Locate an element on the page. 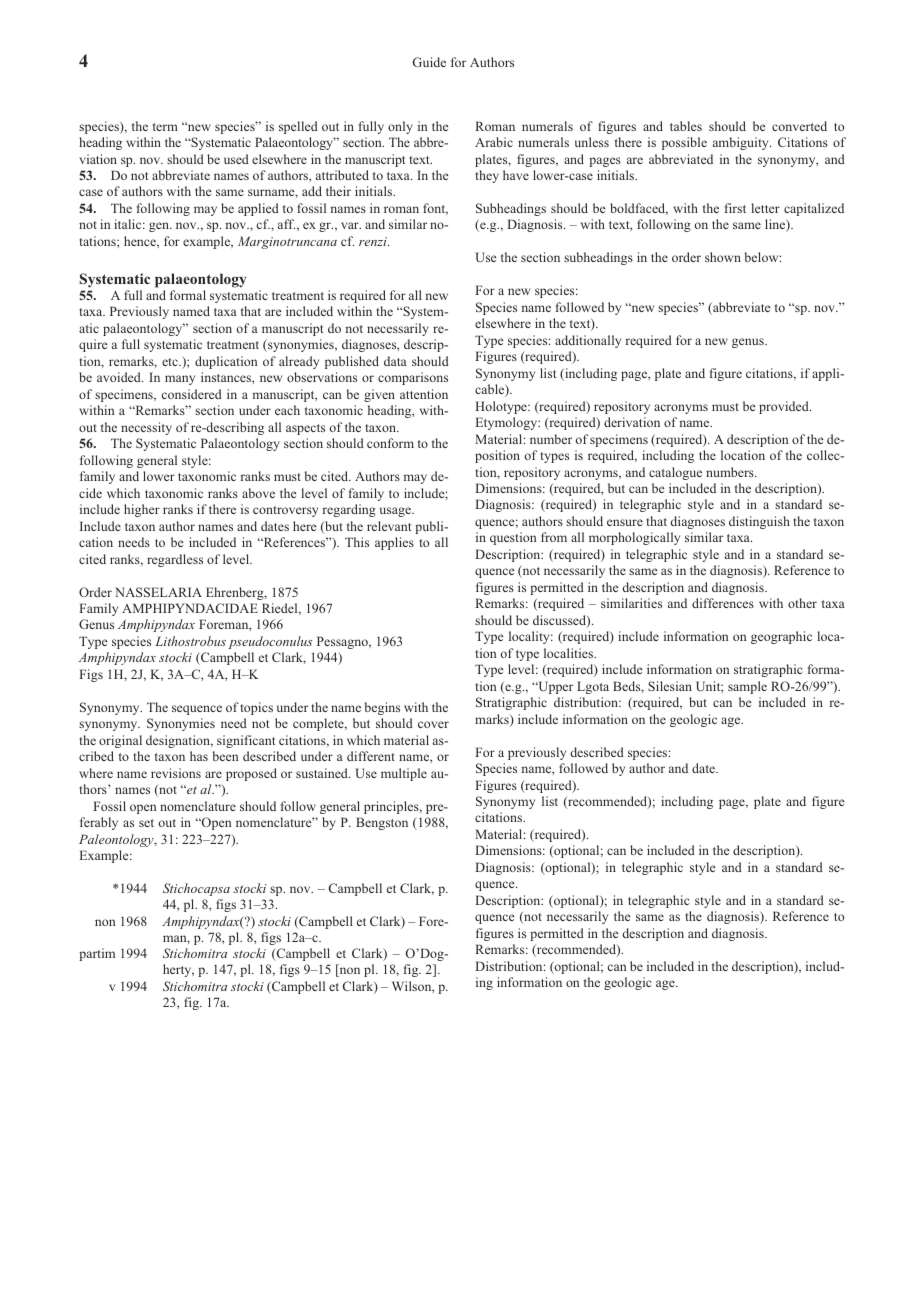 This document has height=1308, width=924. etc is located at coordinates (171, 362).
